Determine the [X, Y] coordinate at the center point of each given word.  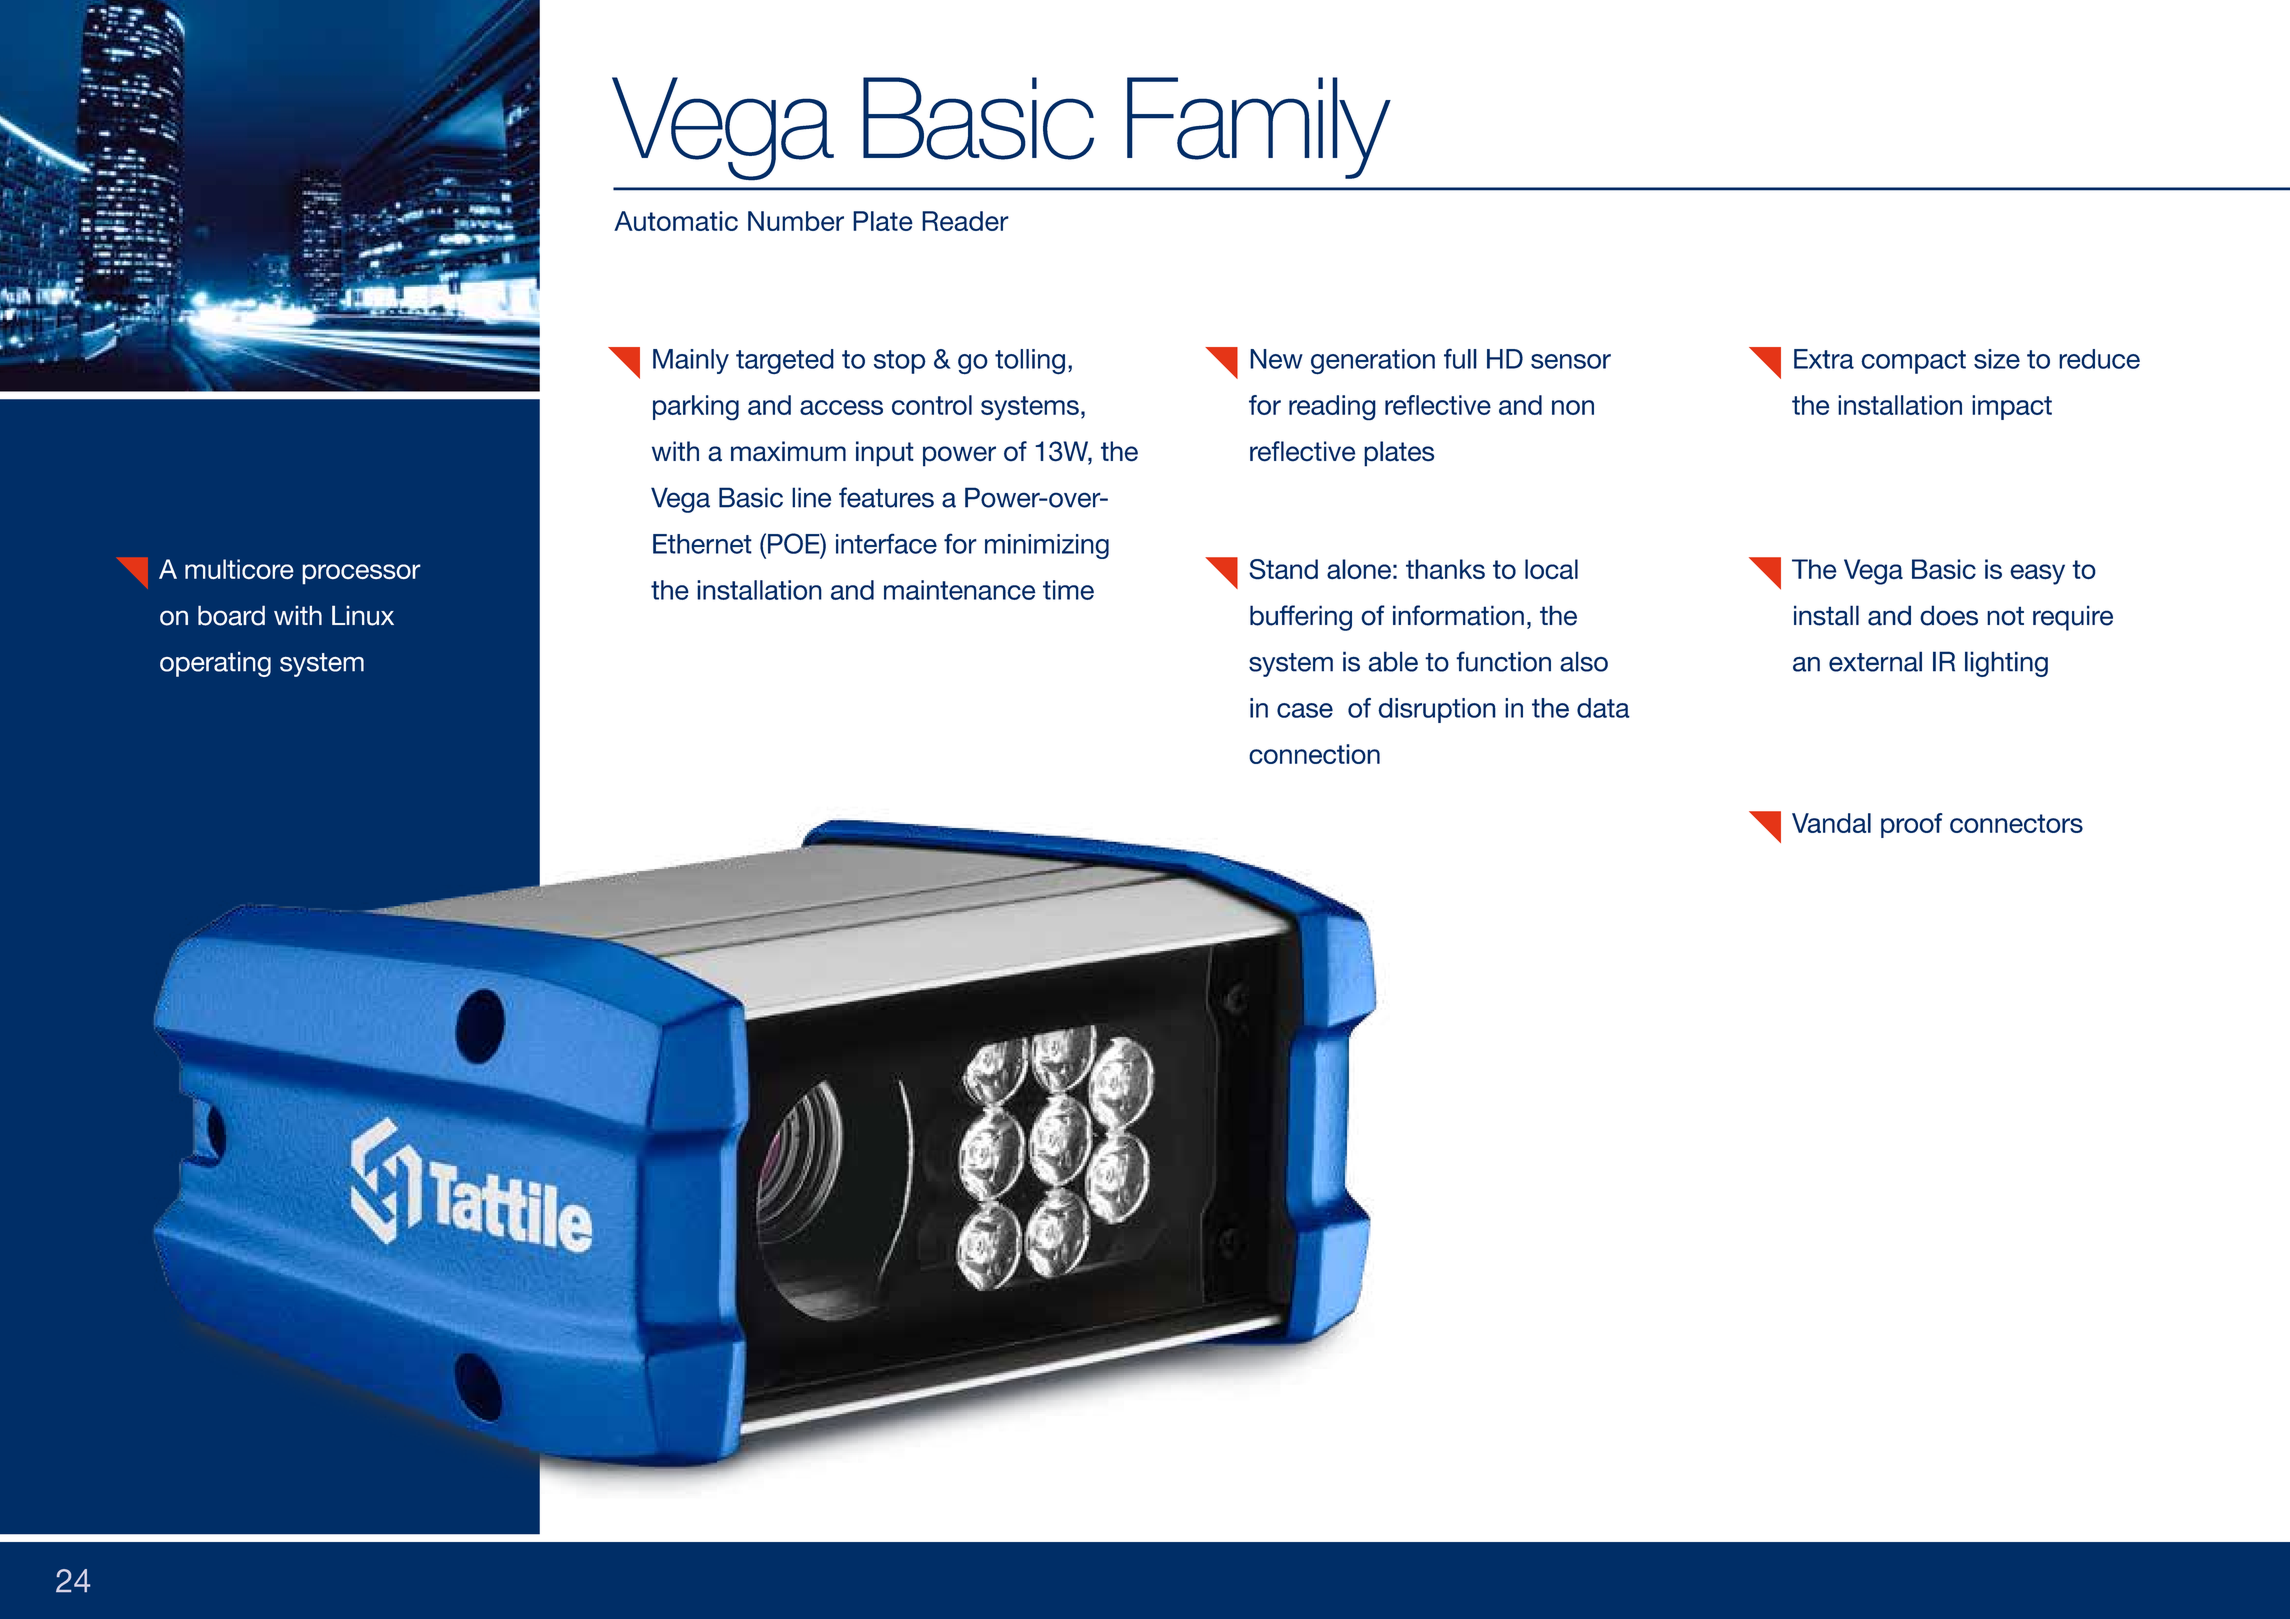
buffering [1301, 618]
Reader [965, 221]
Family [1259, 128]
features [886, 497]
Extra [1824, 359]
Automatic [676, 221]
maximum [788, 451]
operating [215, 664]
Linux [363, 615]
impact [2012, 407]
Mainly [691, 361]
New [1276, 359]
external [1875, 661]
